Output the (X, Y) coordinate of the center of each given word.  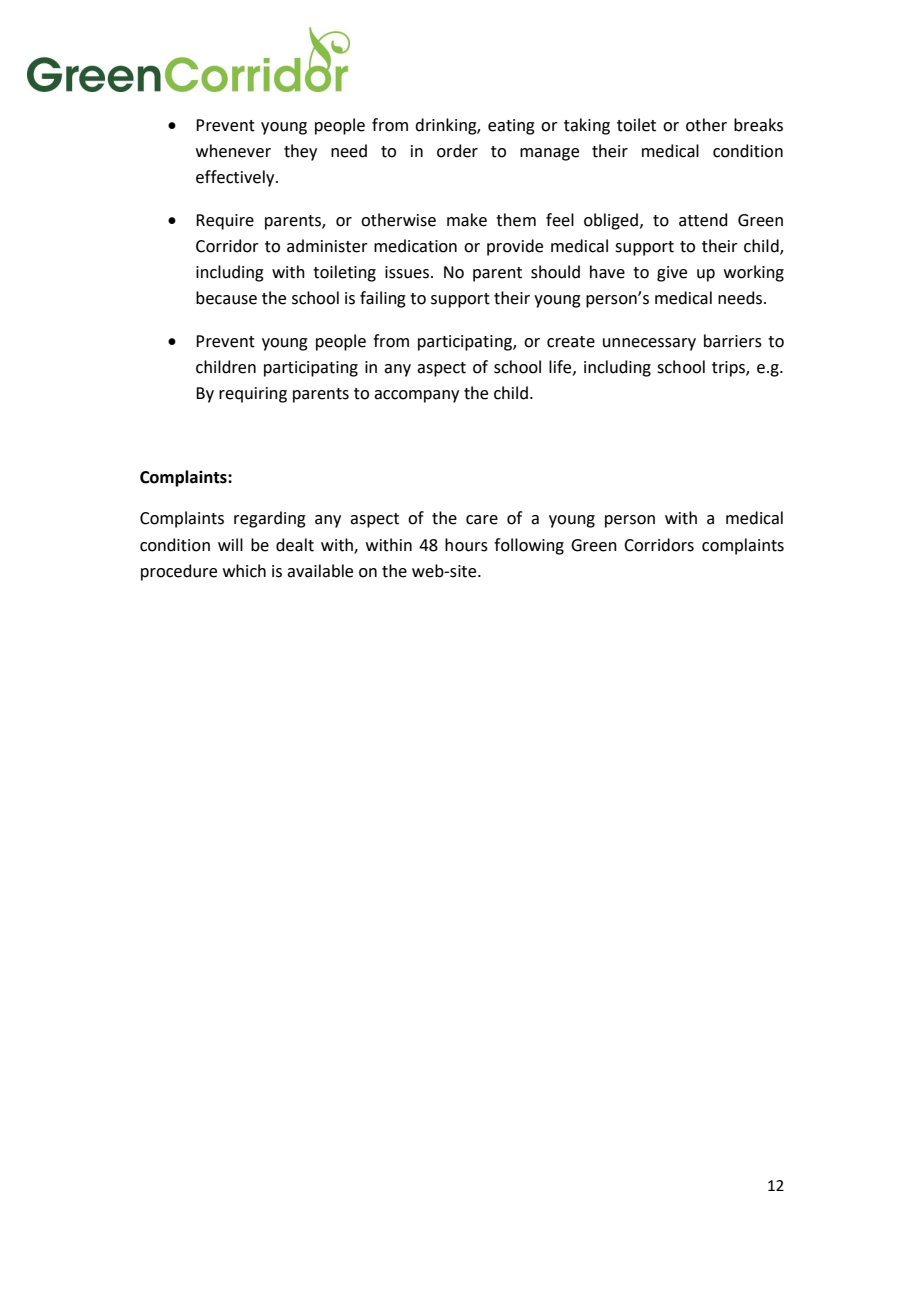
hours (466, 545)
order (457, 151)
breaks (758, 125)
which (244, 571)
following (529, 546)
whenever (233, 151)
